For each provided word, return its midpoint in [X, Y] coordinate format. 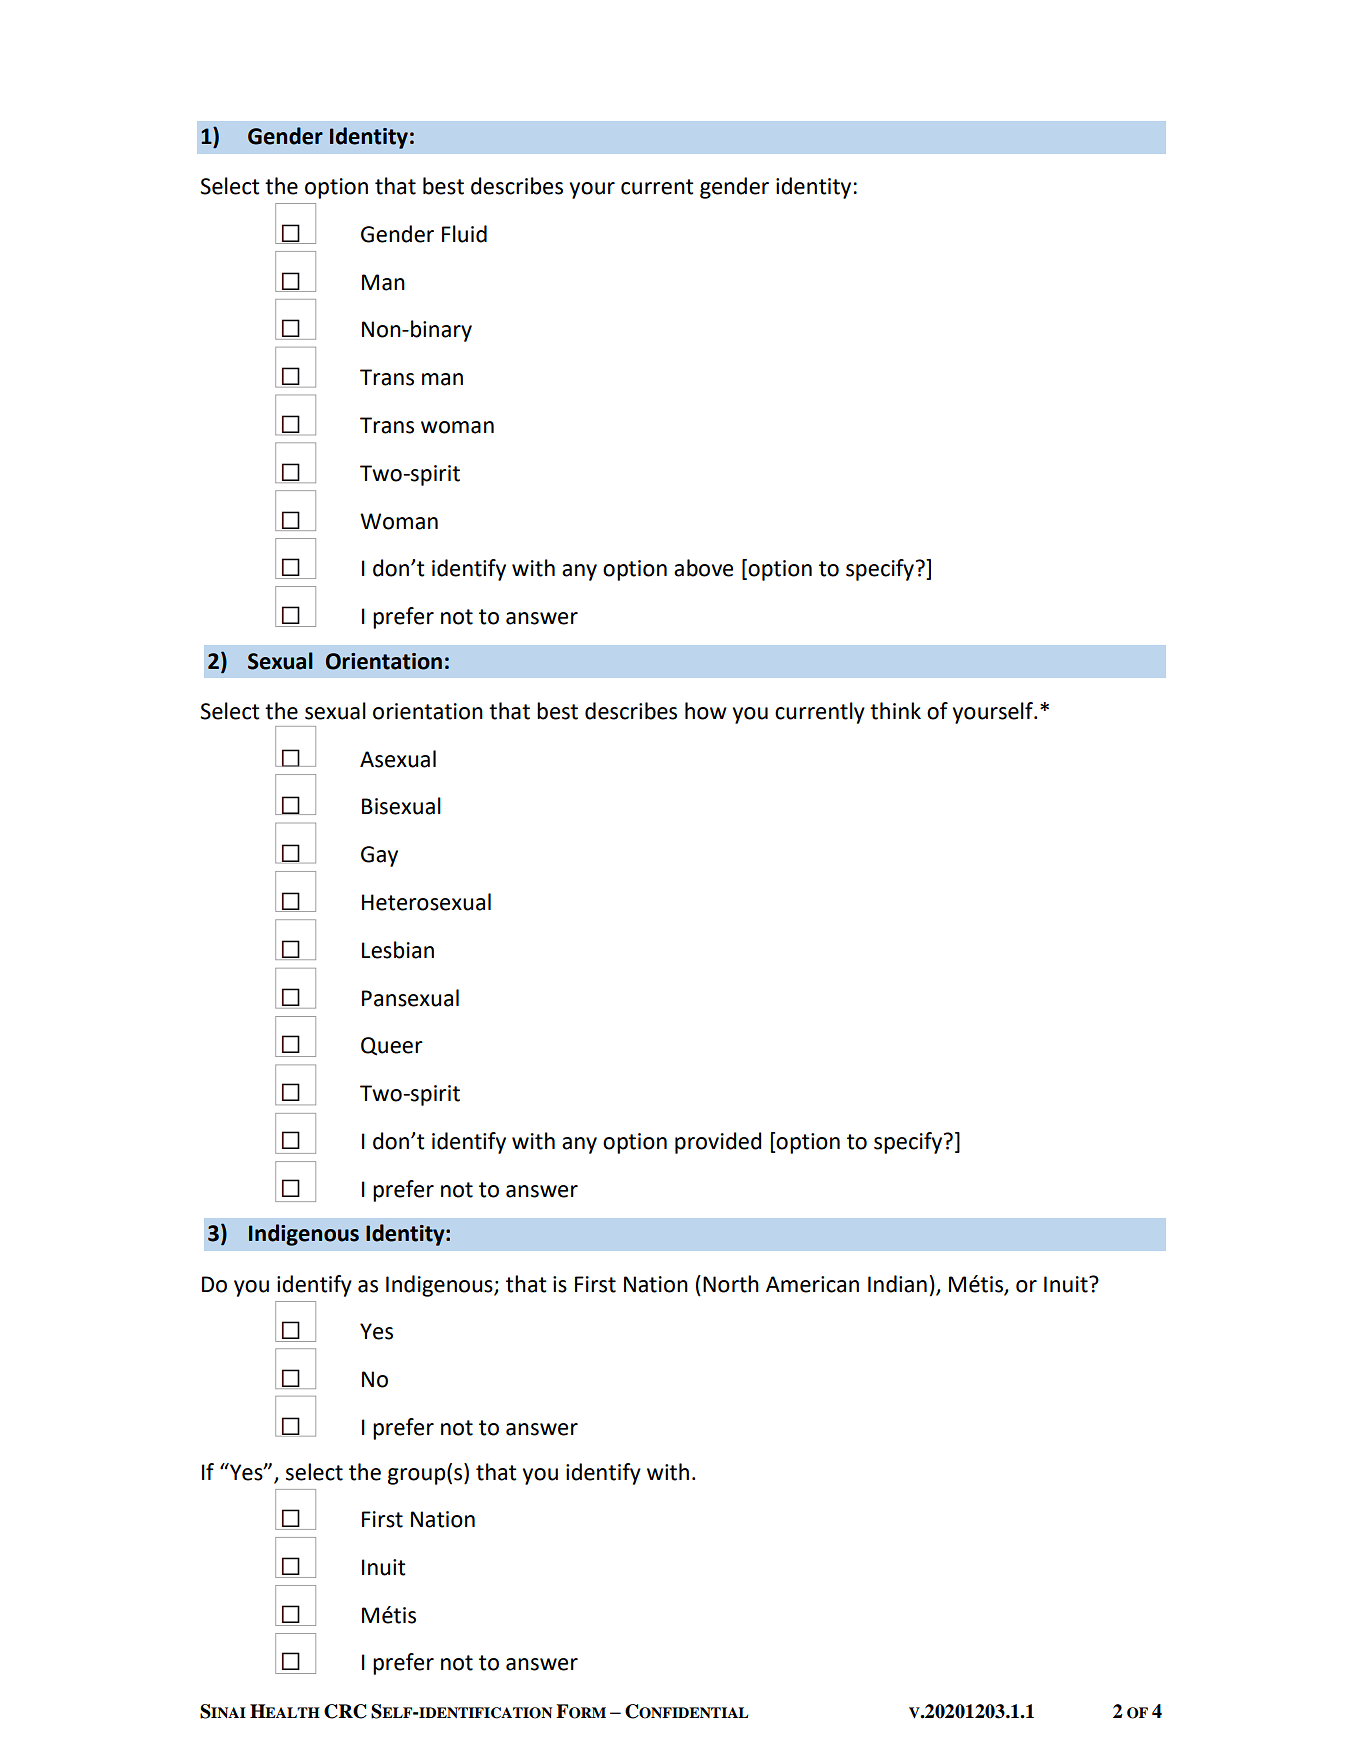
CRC [345, 1711]
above [703, 568]
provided [718, 1143]
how [706, 711]
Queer [392, 1046]
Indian [897, 1284]
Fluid [464, 234]
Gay [379, 856]
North [731, 1284]
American [812, 1284]
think [895, 711]
